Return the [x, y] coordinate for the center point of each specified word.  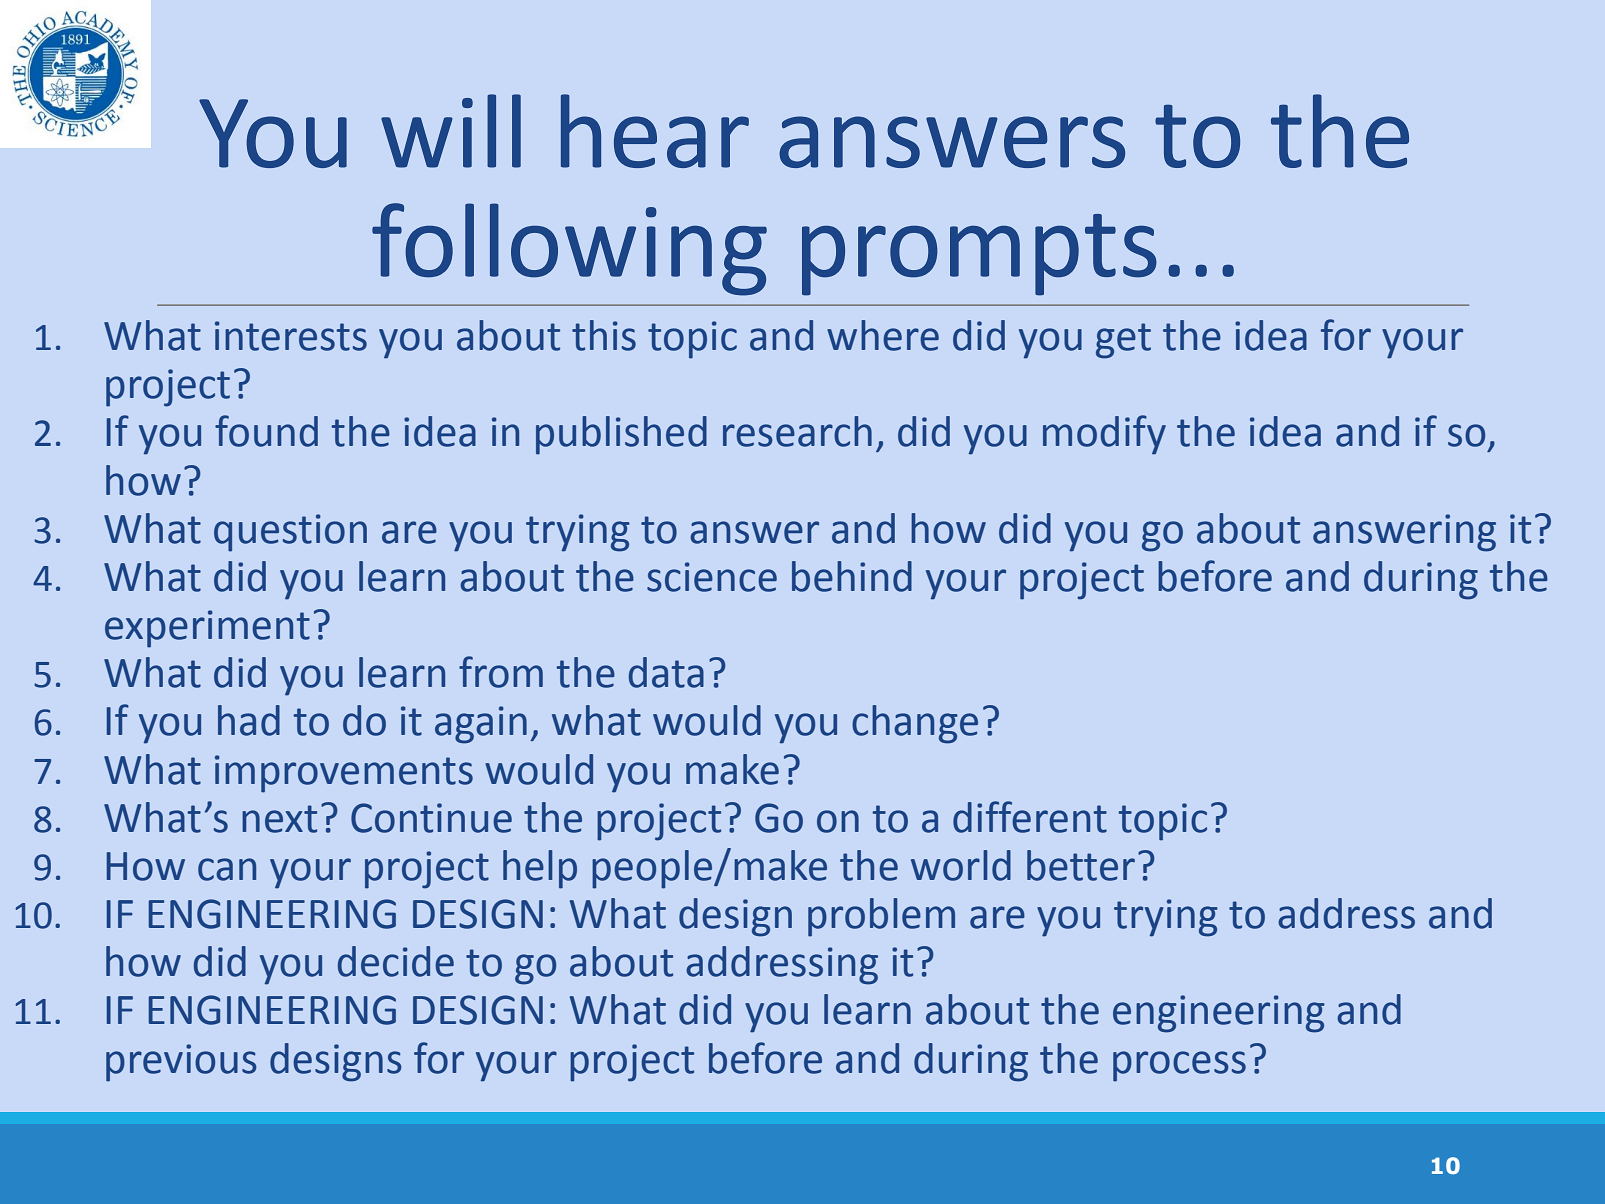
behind [852, 576]
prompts [979, 255]
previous [181, 1063]
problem [881, 917]
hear [655, 131]
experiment [207, 629]
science [712, 577]
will [451, 131]
